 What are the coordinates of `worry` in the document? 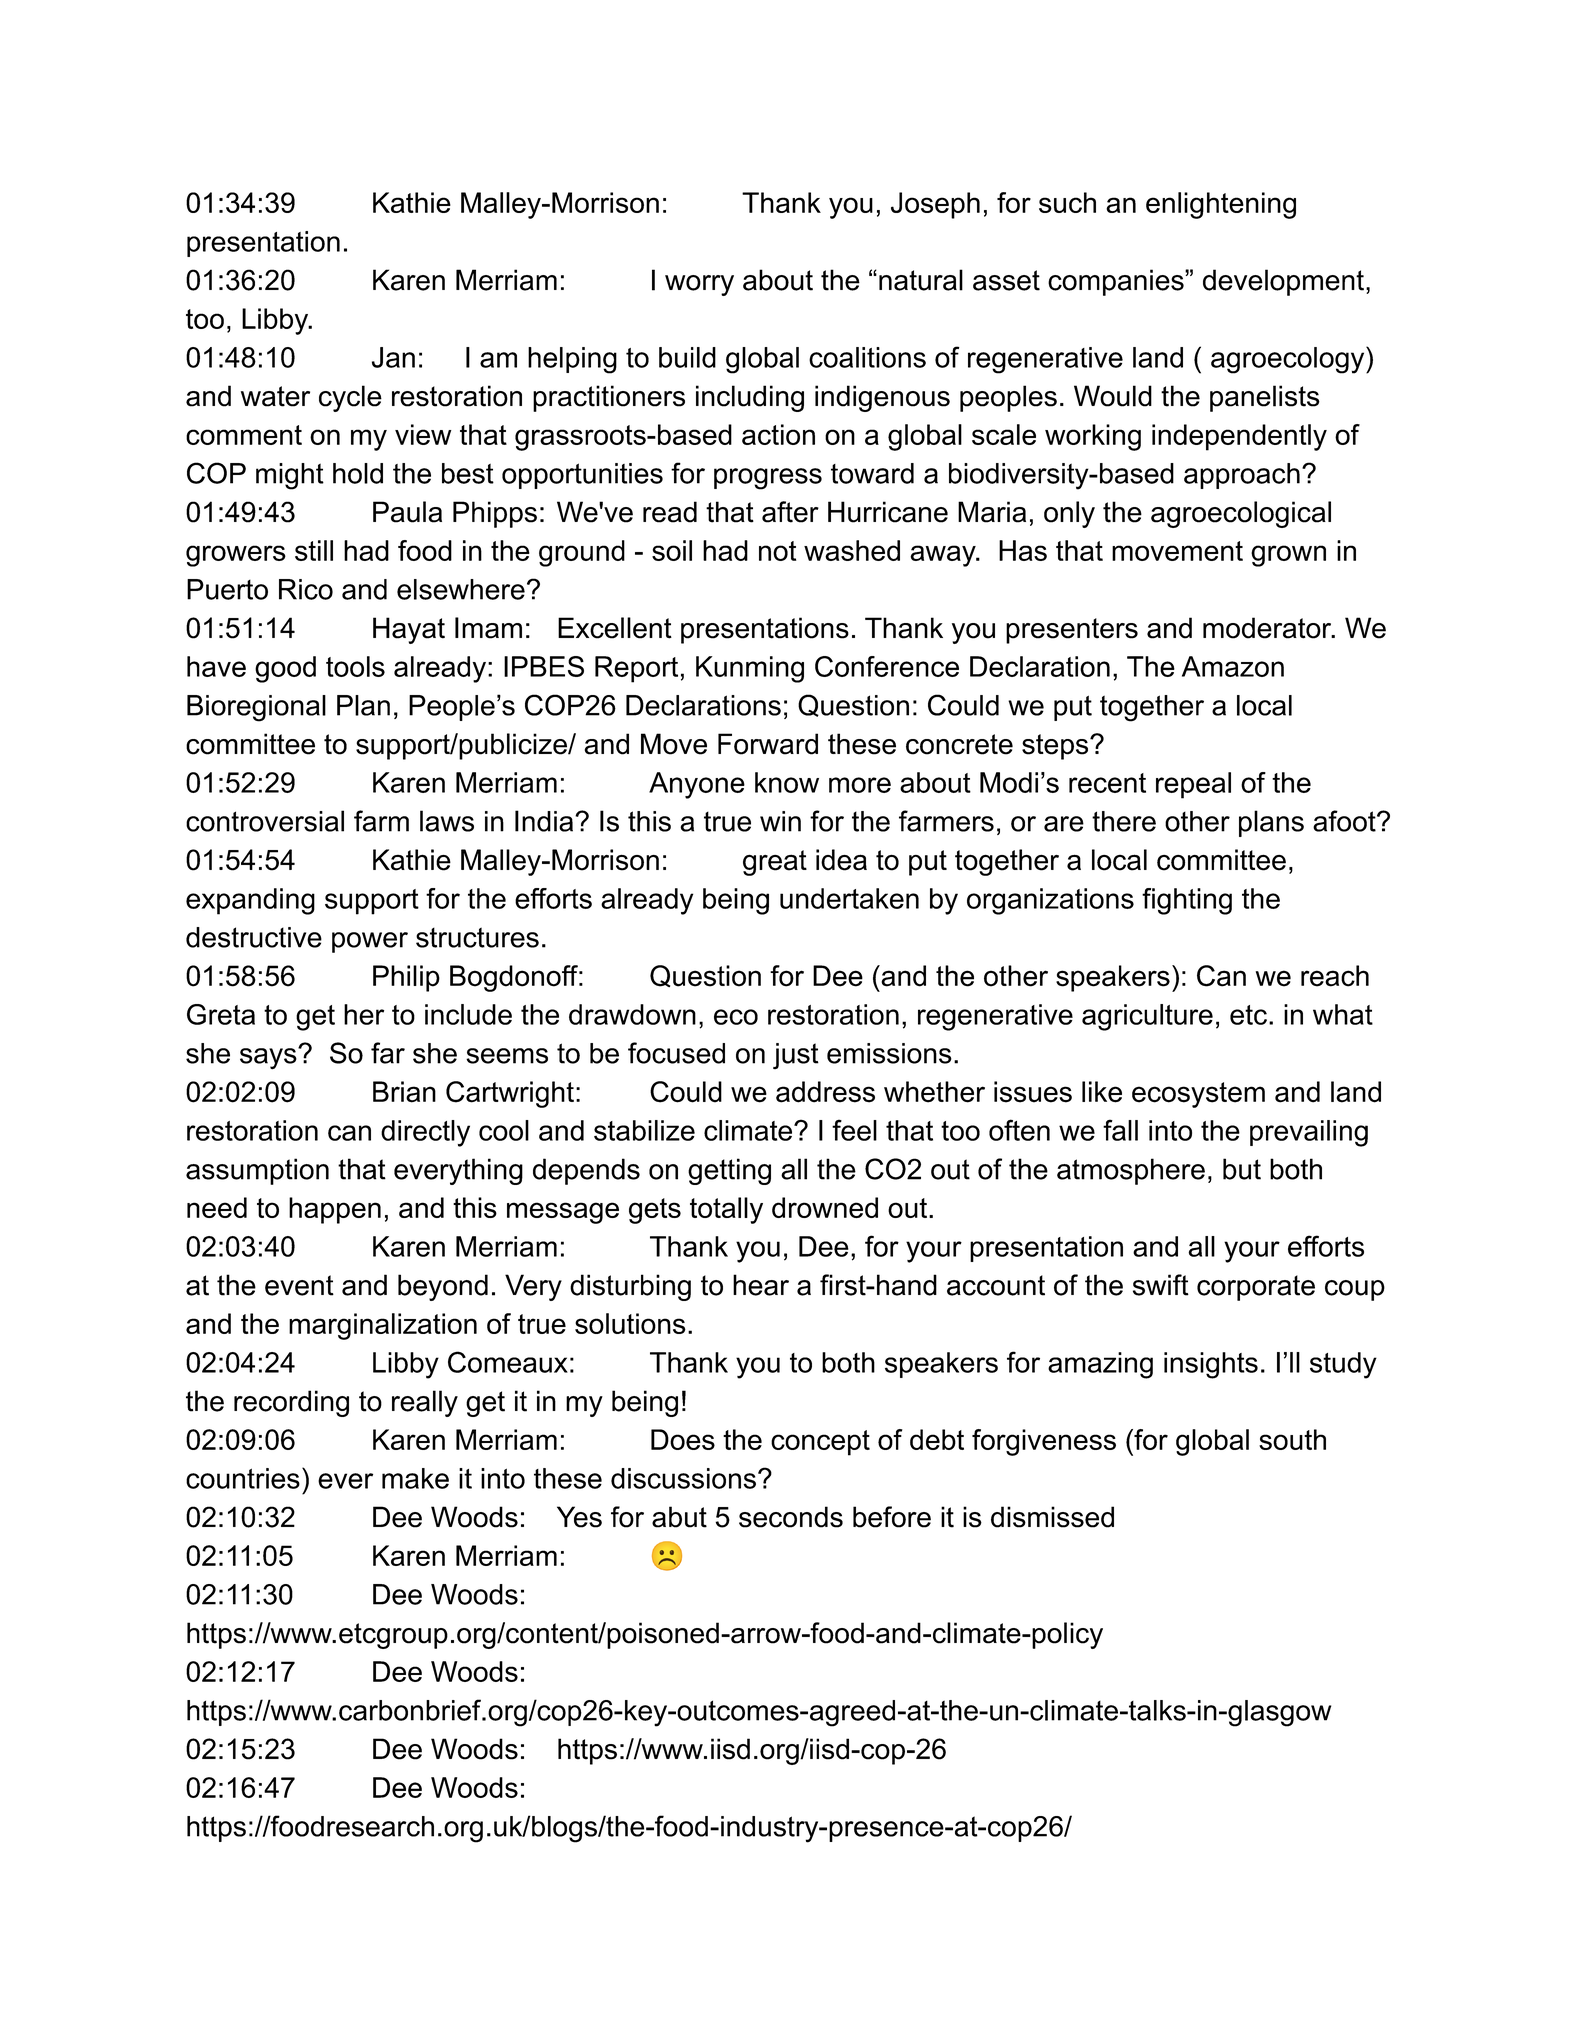 It's located at (699, 285).
